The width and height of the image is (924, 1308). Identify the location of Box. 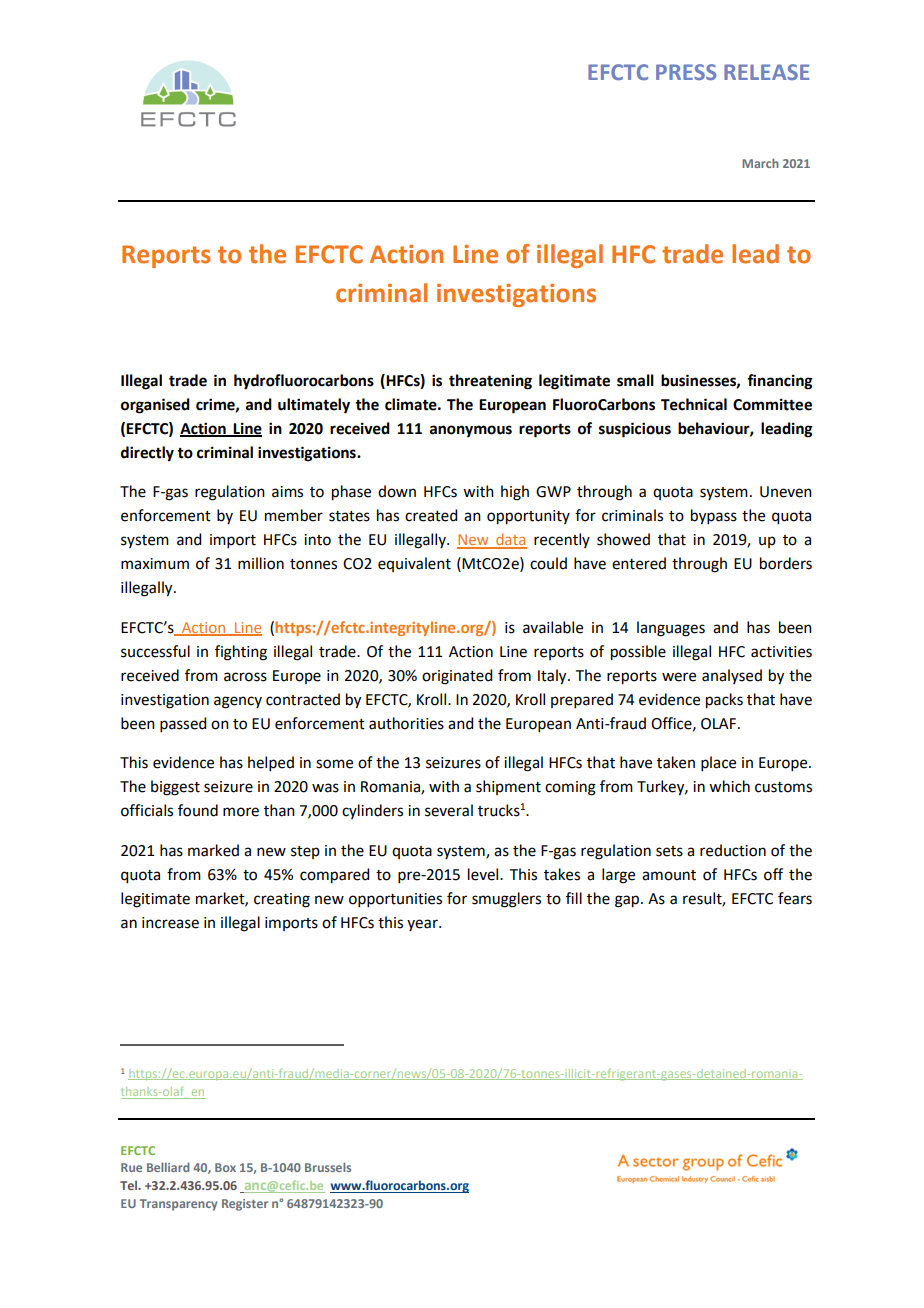
(225, 1167).
